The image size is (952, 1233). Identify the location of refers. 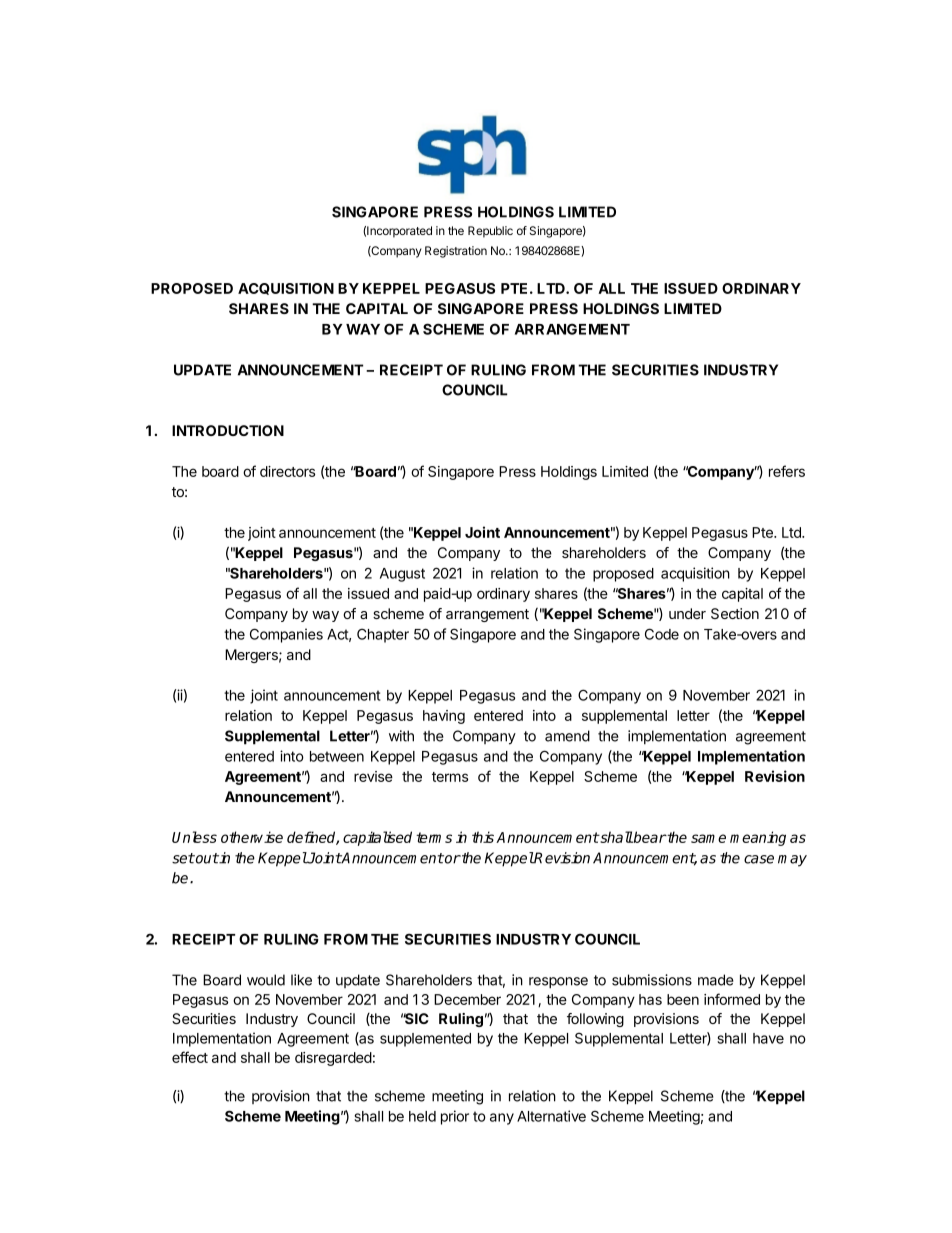
(787, 471).
